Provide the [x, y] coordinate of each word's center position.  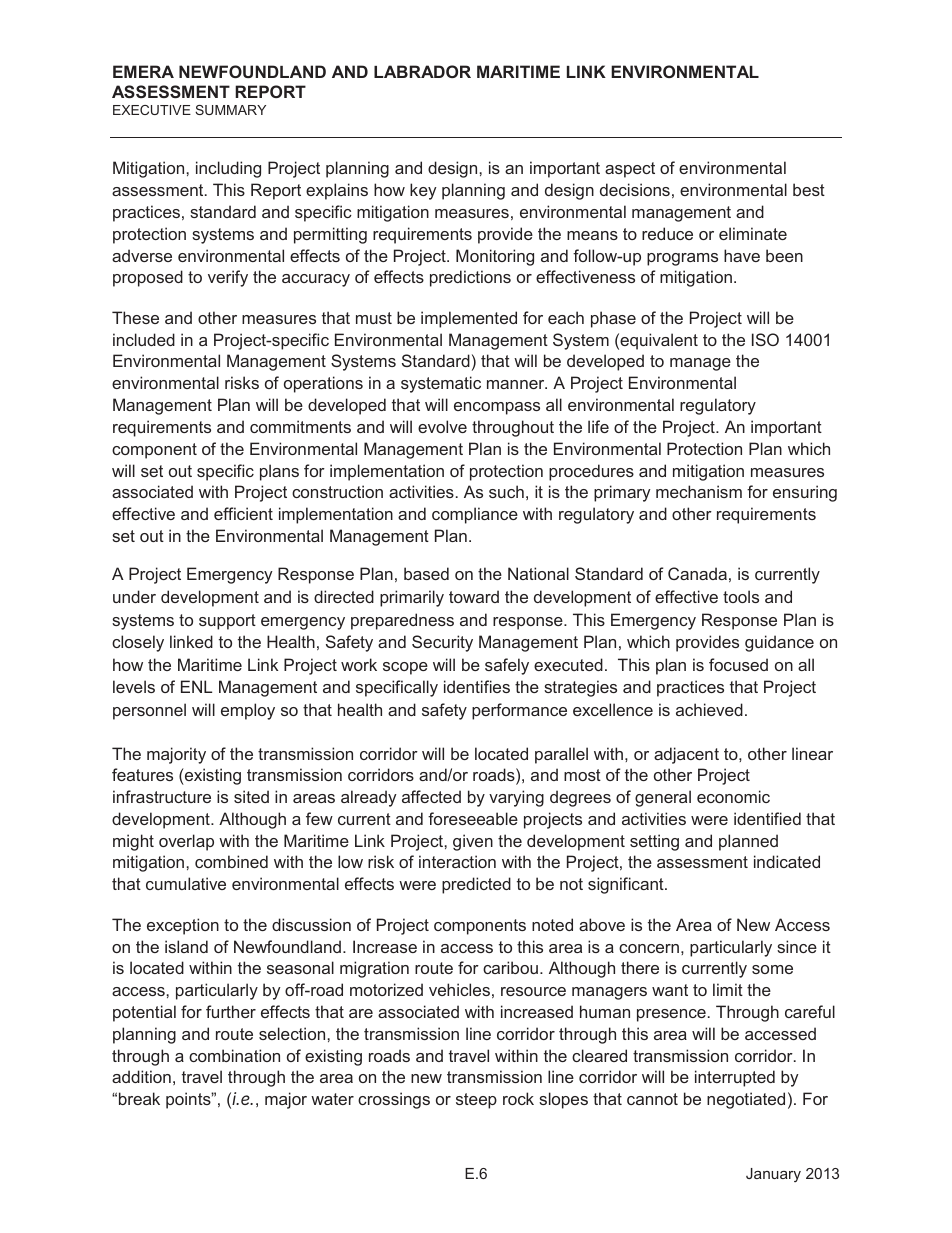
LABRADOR [422, 71]
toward [474, 596]
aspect [630, 170]
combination [234, 1055]
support [227, 622]
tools [741, 596]
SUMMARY [230, 110]
